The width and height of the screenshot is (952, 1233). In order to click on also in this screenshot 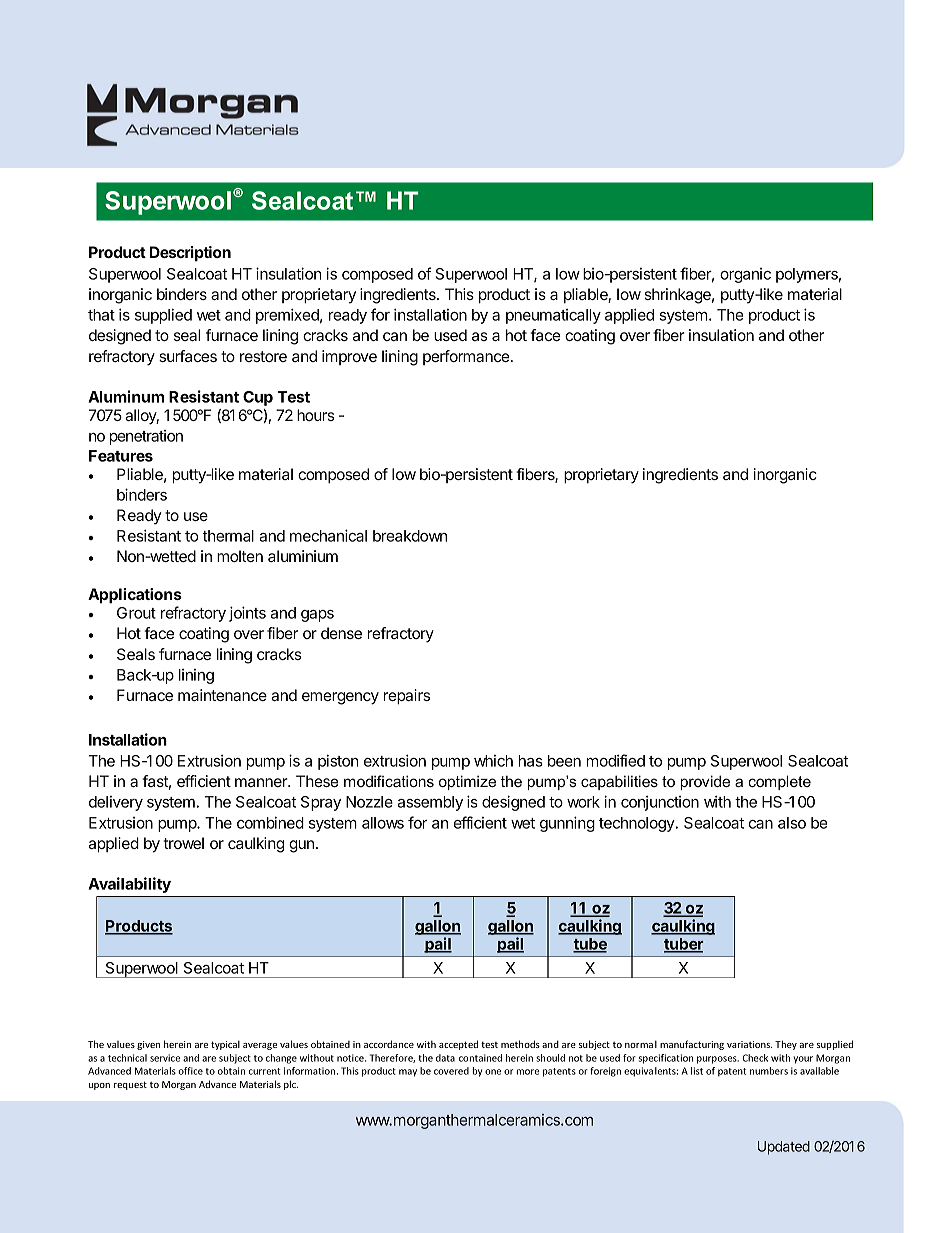, I will do `click(792, 823)`.
